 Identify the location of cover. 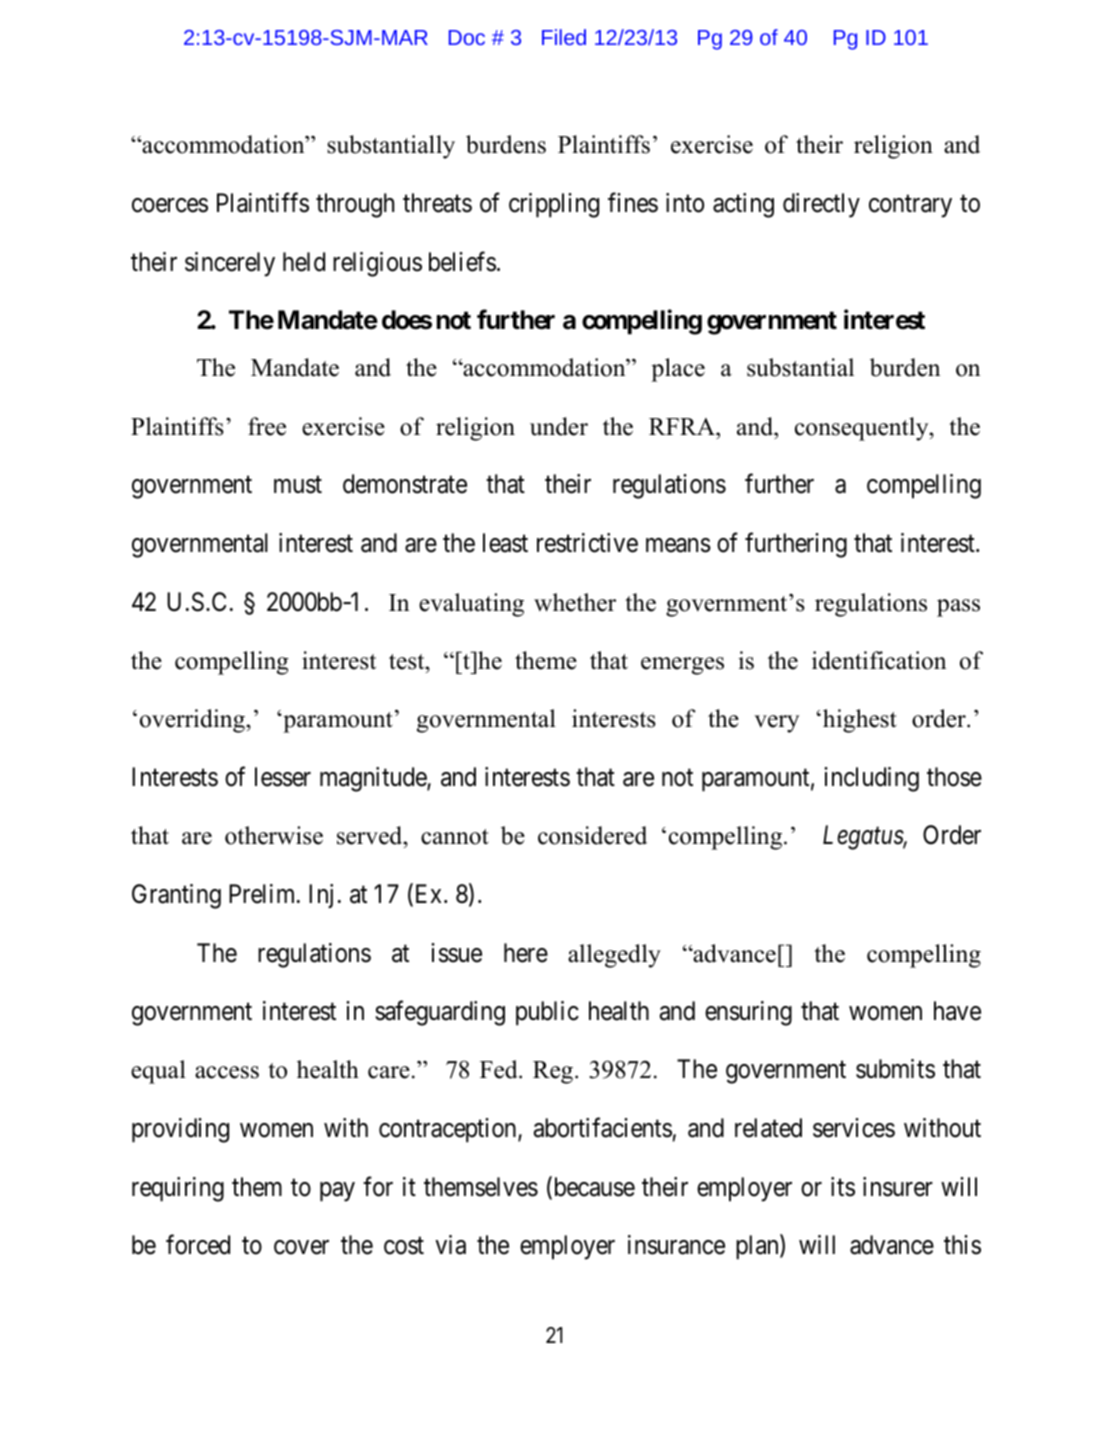
(301, 1247).
